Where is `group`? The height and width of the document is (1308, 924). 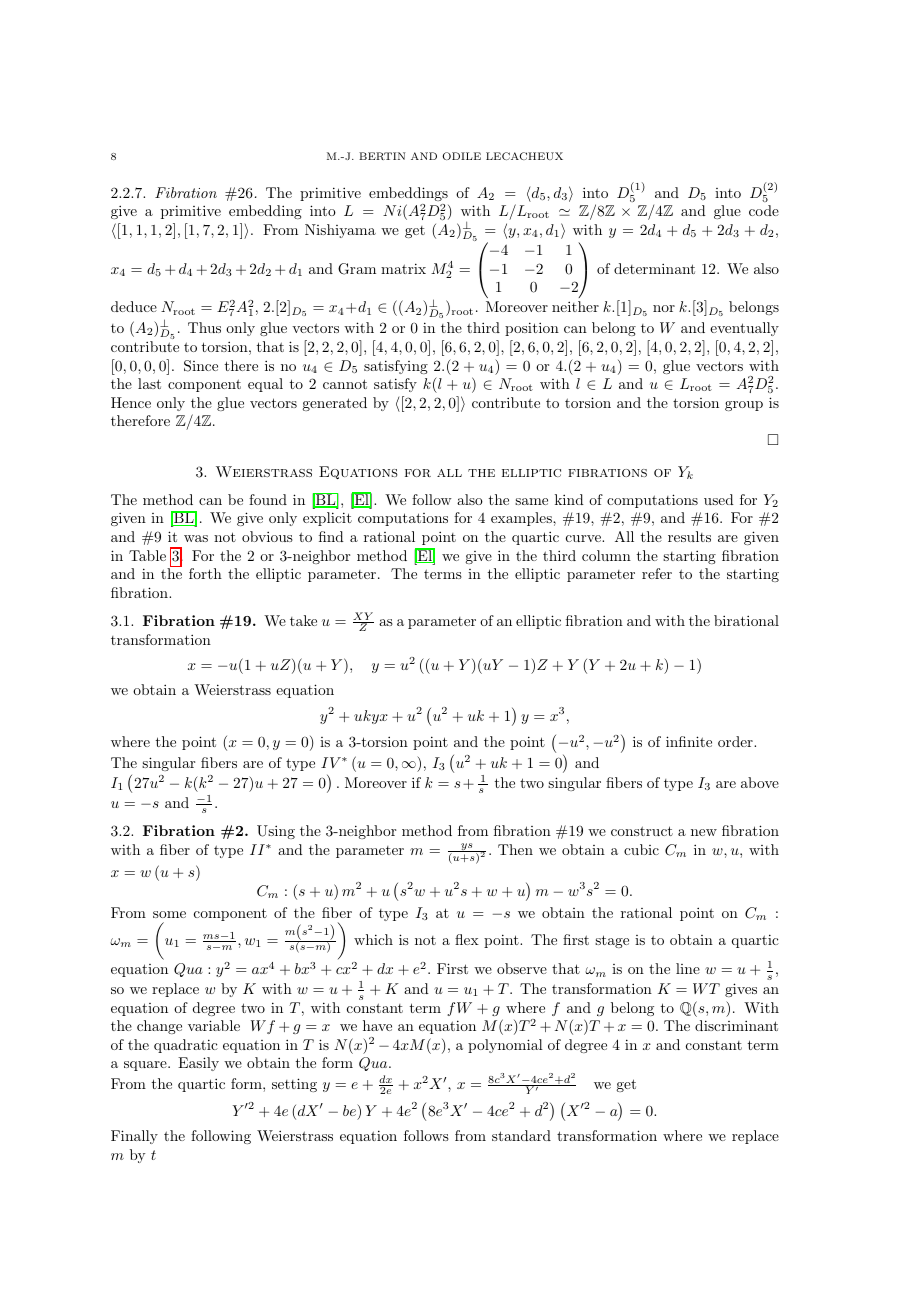 group is located at coordinates (744, 406).
